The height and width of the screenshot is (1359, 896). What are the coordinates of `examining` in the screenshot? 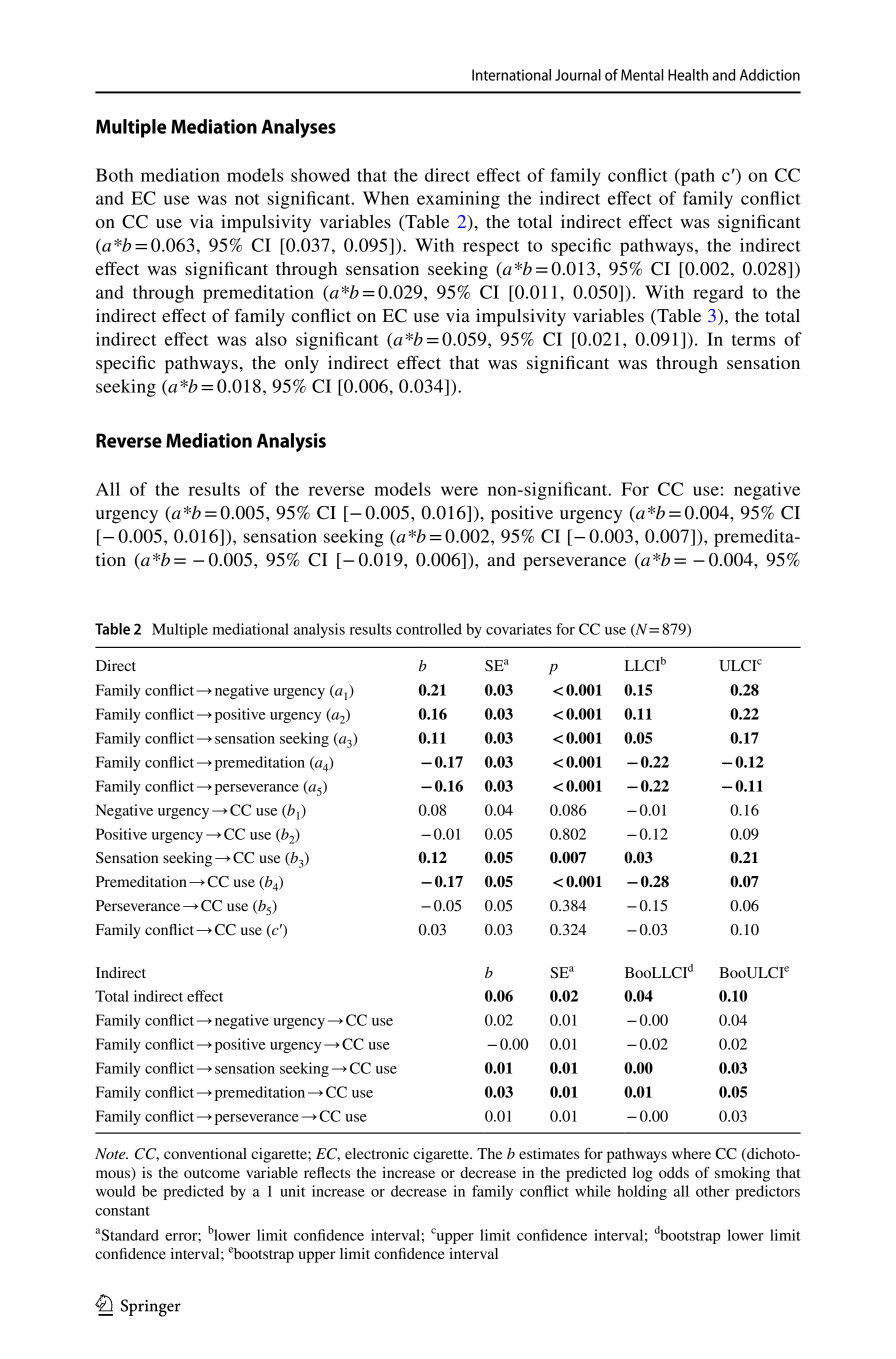 It's located at (458, 200).
